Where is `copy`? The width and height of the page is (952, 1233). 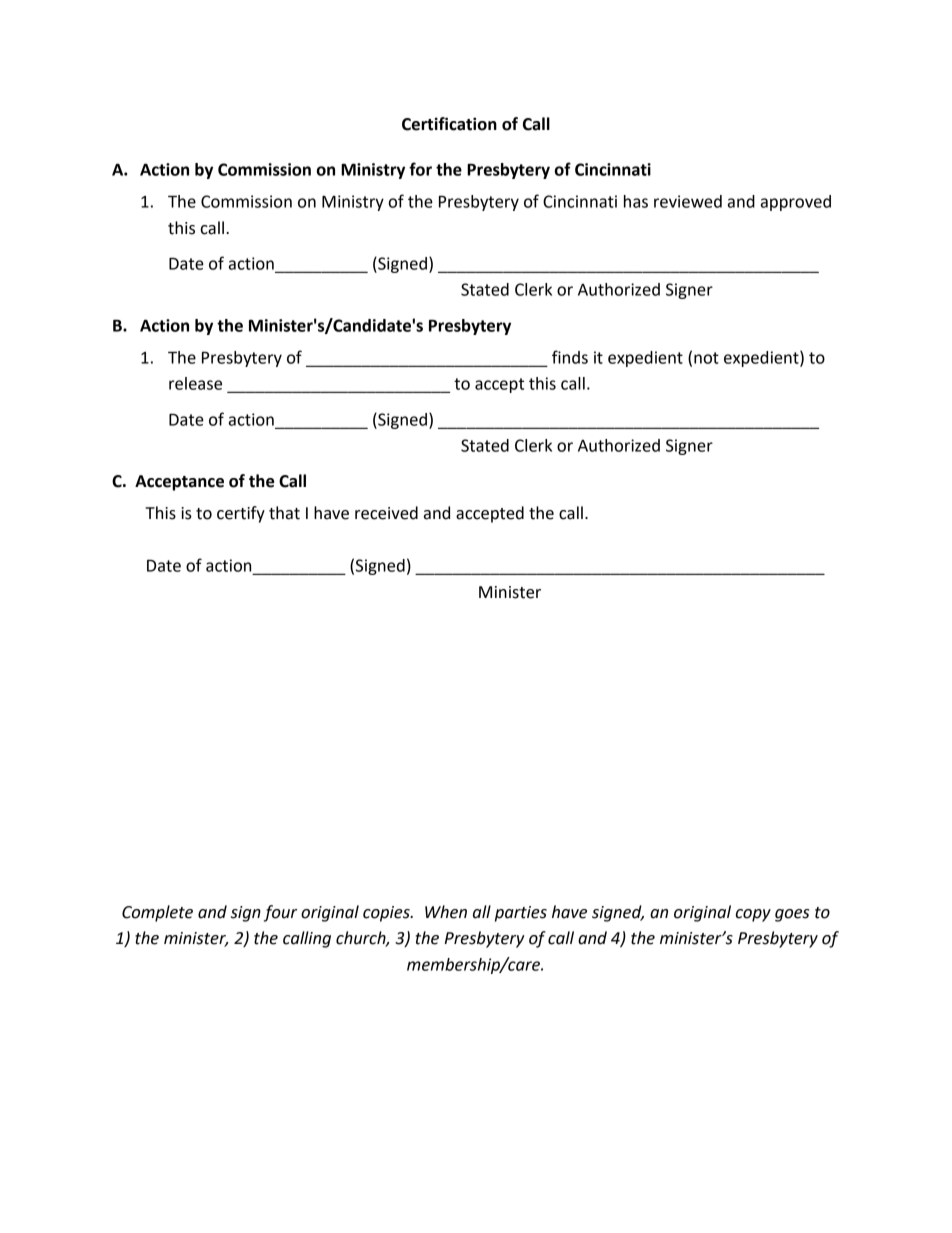
copy is located at coordinates (753, 915).
